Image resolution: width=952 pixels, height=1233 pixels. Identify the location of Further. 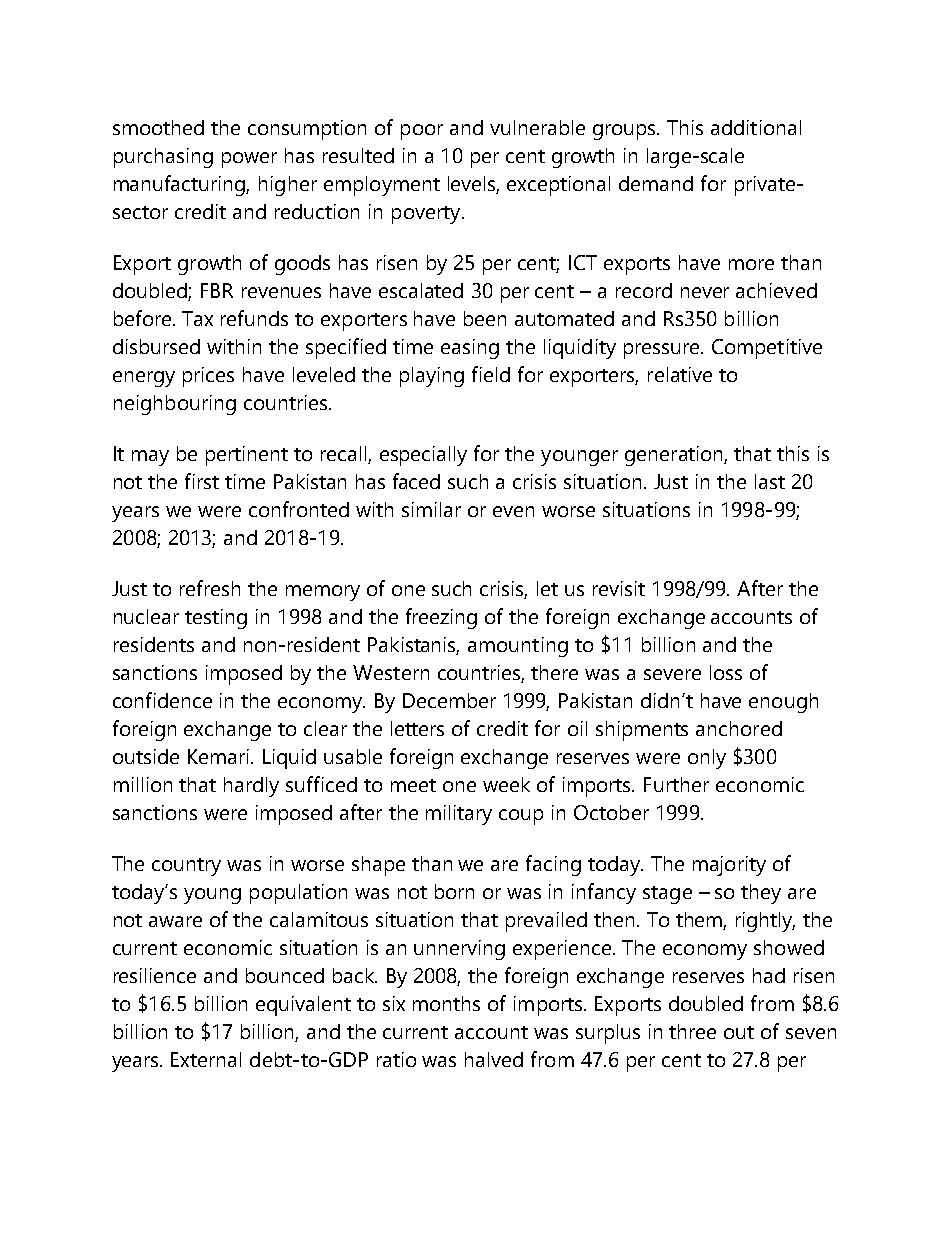
(676, 784).
